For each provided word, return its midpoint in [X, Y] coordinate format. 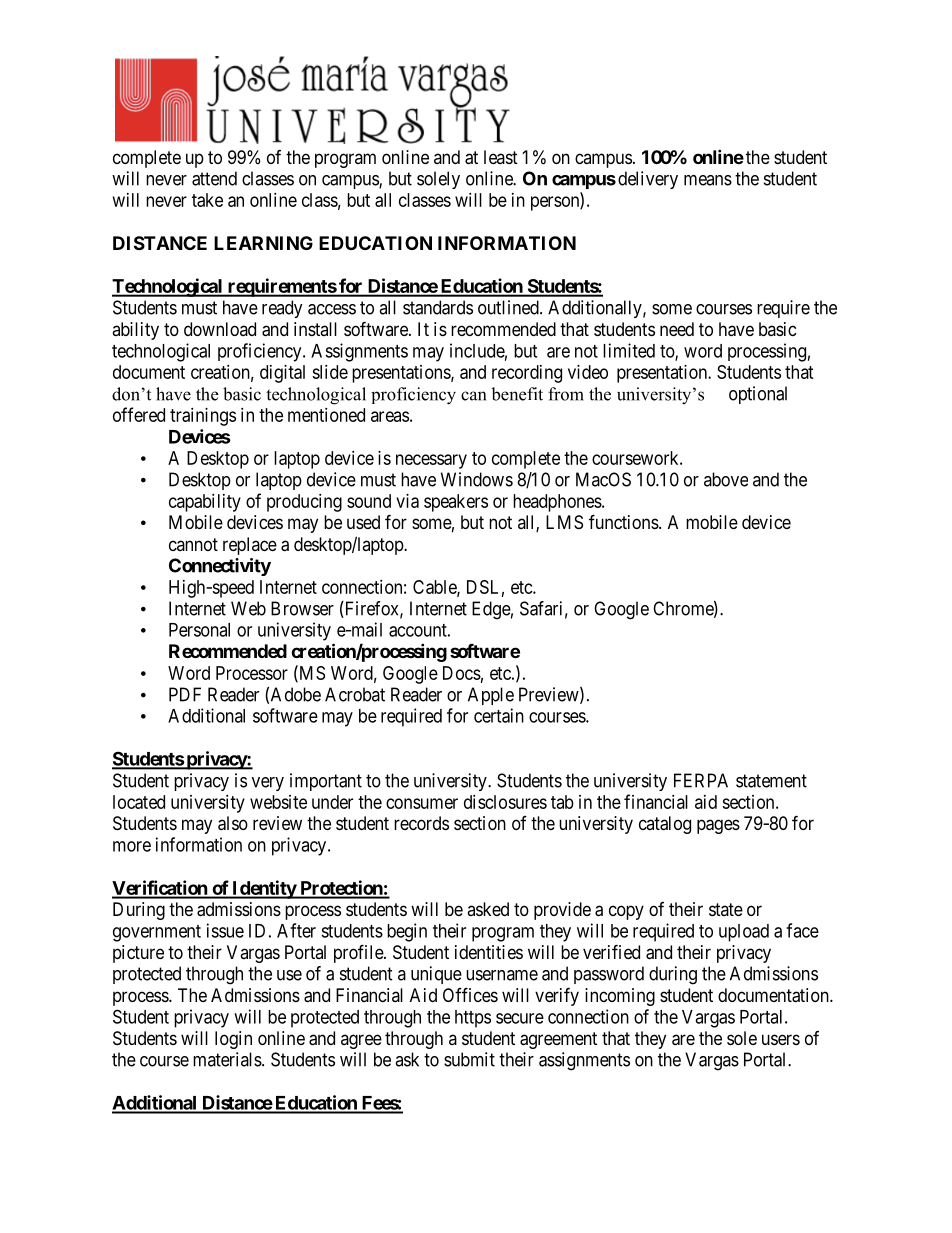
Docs [462, 673]
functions [624, 521]
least [501, 157]
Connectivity [220, 567]
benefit [517, 394]
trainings [203, 417]
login [233, 1040]
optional [758, 395]
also [233, 823]
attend [214, 178]
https [473, 1019]
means [708, 180]
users [781, 1039]
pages [718, 826]
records [421, 823]
